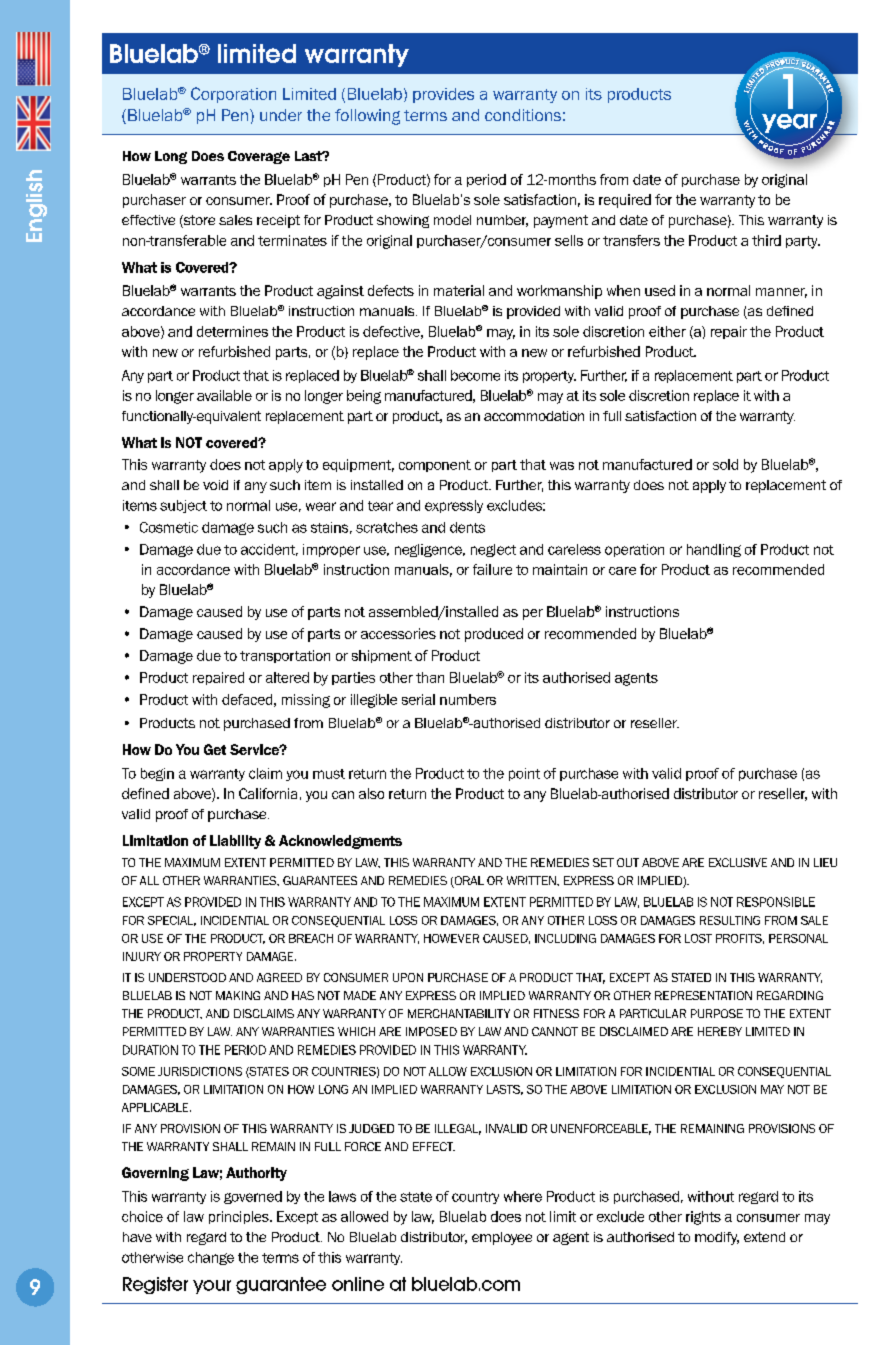  Describe the element at coordinates (443, 95) in the document. I see `provides` at that location.
